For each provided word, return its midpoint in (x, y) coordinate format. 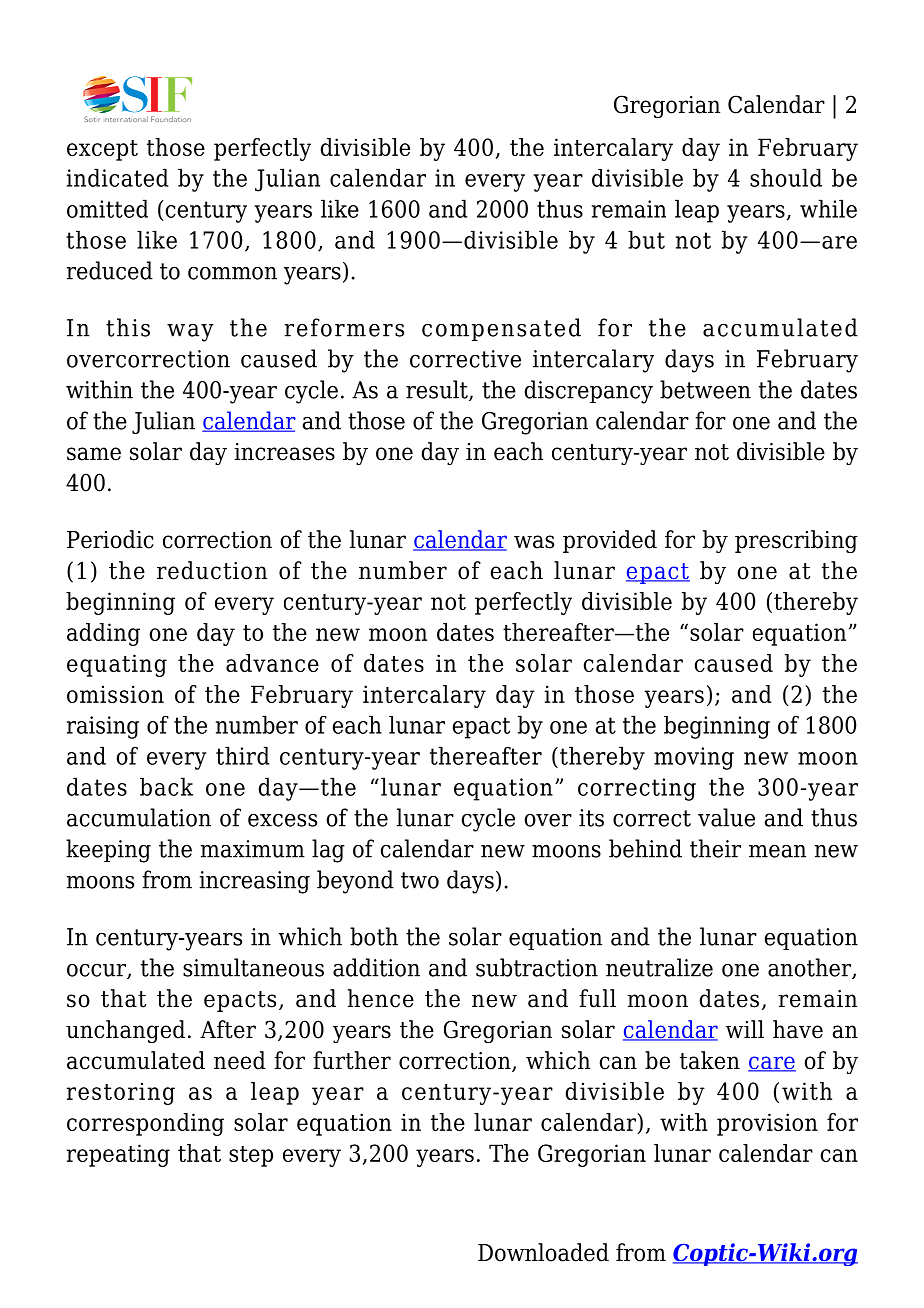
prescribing (796, 541)
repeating (118, 1155)
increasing (254, 882)
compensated (501, 329)
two (420, 880)
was (534, 542)
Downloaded (543, 1252)
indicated (118, 177)
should (786, 177)
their (715, 848)
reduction (212, 570)
